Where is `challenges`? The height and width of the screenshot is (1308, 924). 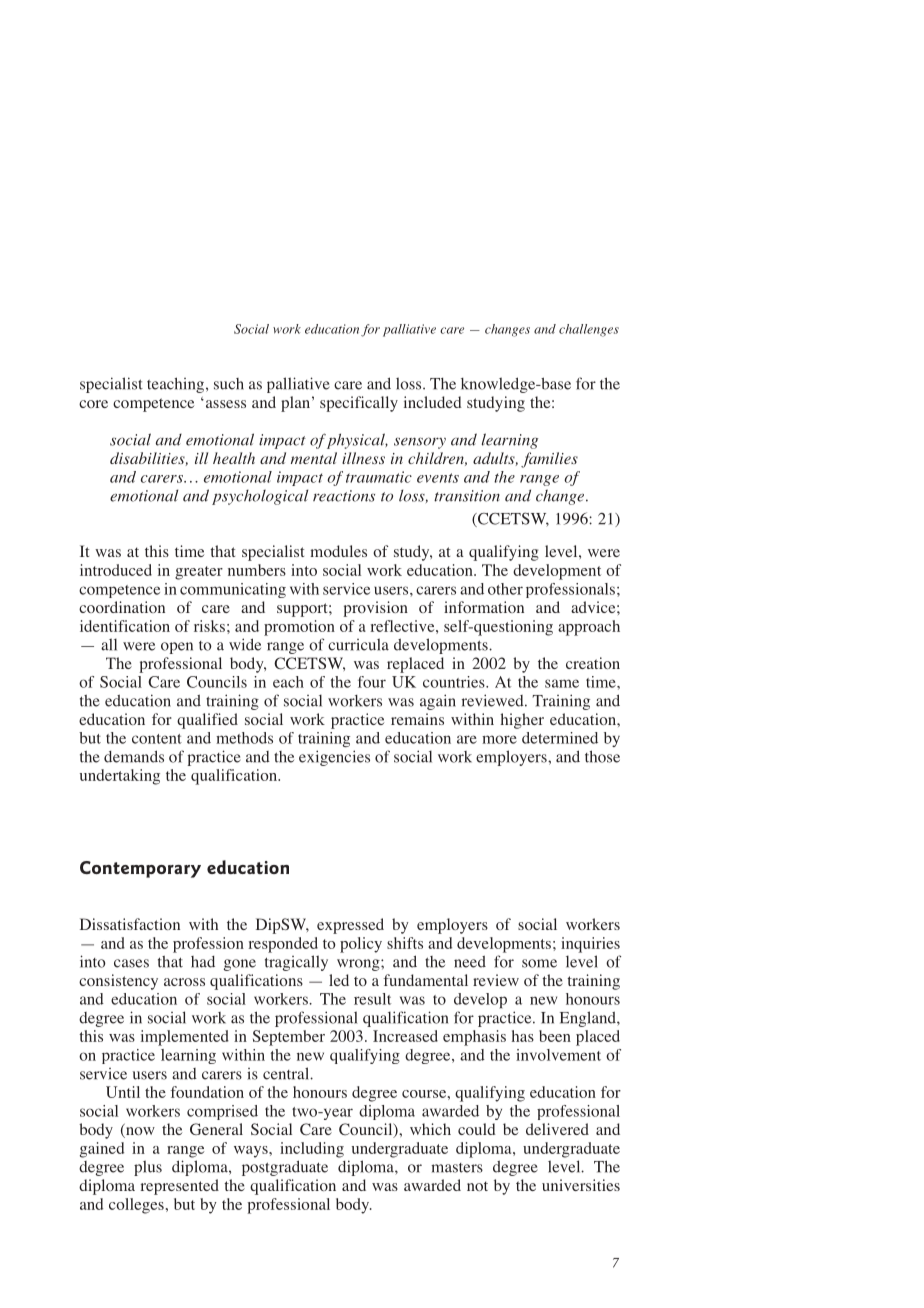 challenges is located at coordinates (589, 330).
